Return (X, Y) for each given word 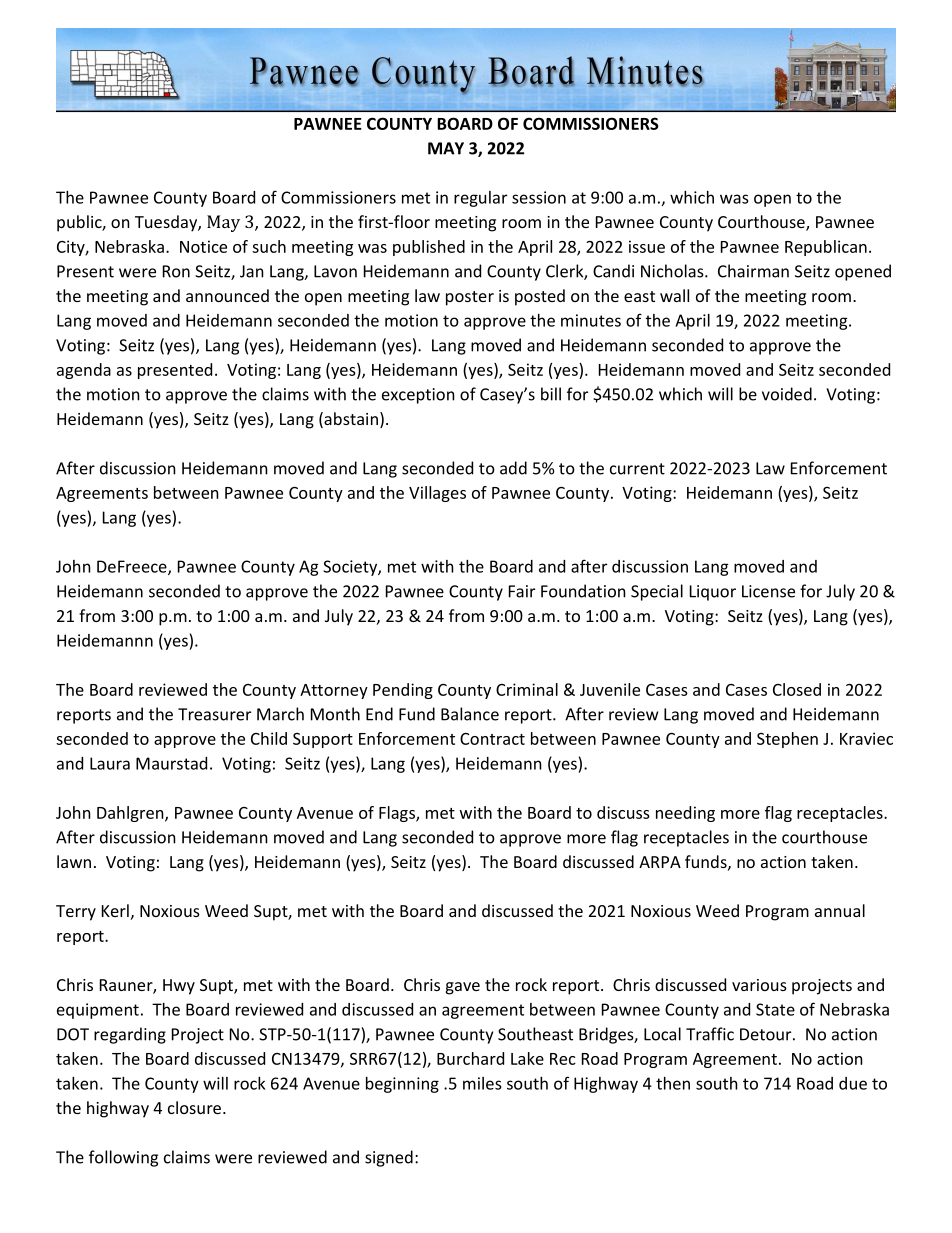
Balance (470, 714)
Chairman (753, 271)
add (513, 468)
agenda (84, 371)
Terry (76, 913)
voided (787, 394)
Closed (797, 689)
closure (194, 1107)
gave (463, 988)
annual (840, 910)
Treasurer (214, 714)
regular (480, 199)
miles (482, 1083)
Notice (203, 246)
